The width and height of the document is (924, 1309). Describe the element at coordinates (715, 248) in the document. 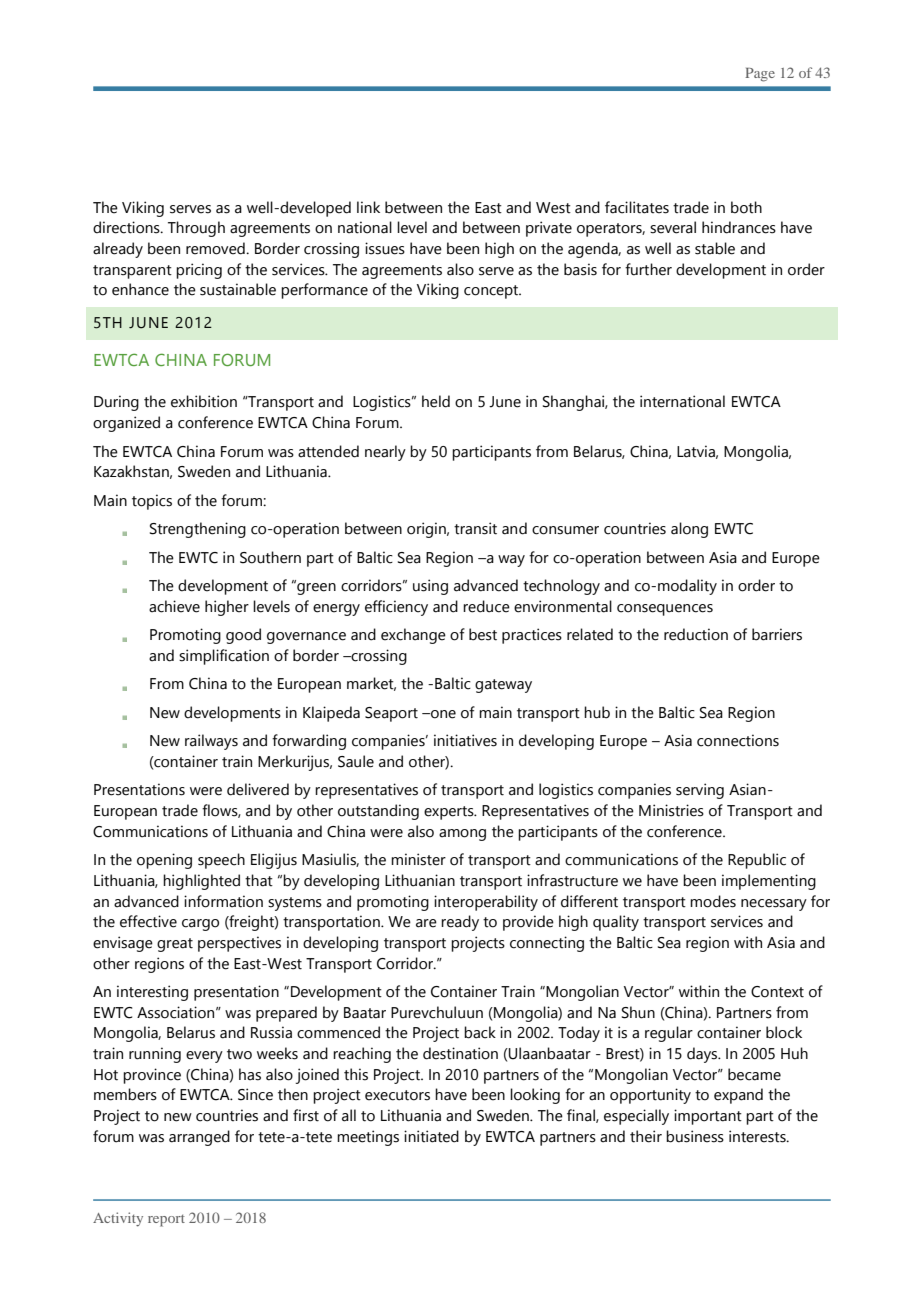

I see `stable` at that location.
